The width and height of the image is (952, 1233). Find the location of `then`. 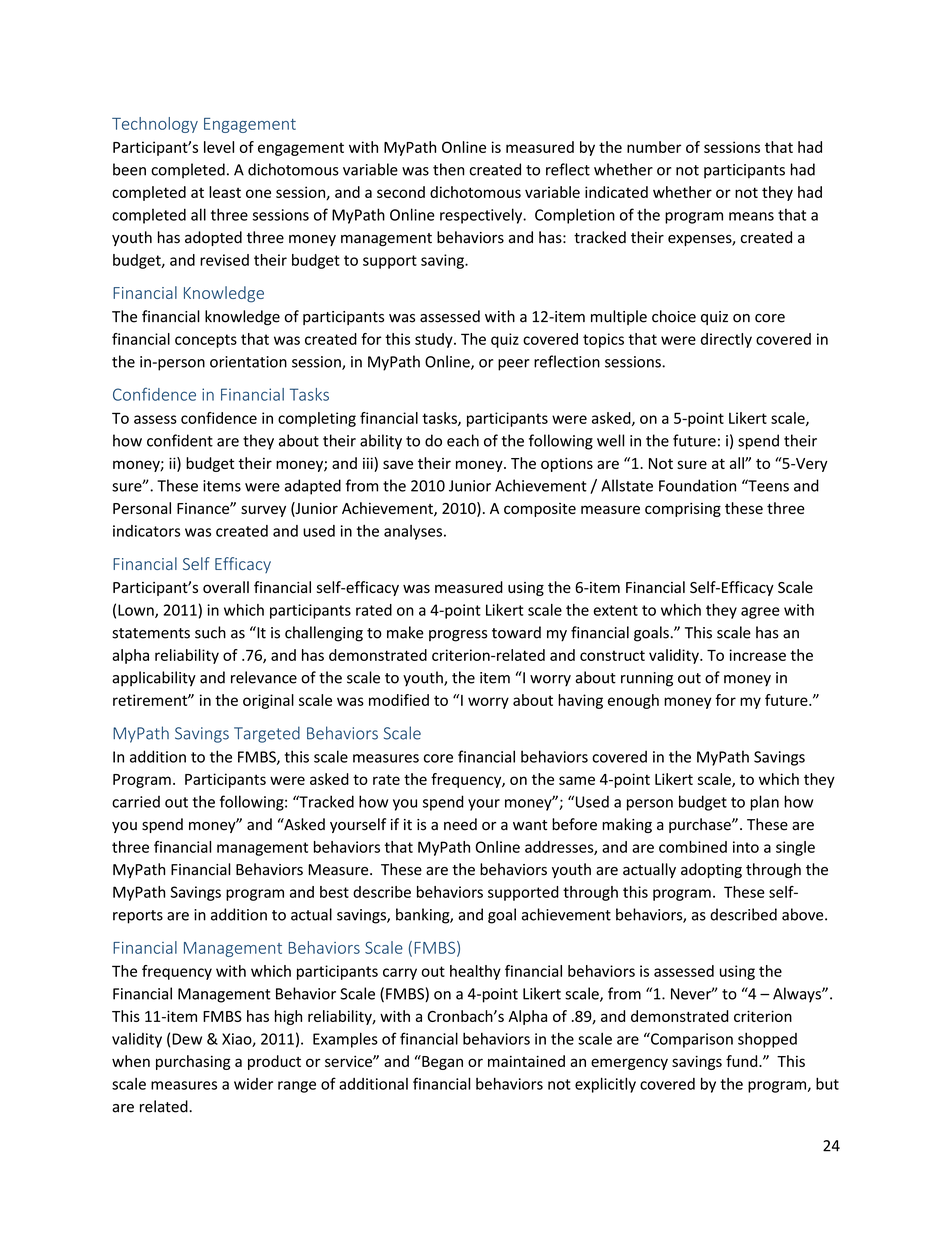

then is located at coordinates (448, 169).
